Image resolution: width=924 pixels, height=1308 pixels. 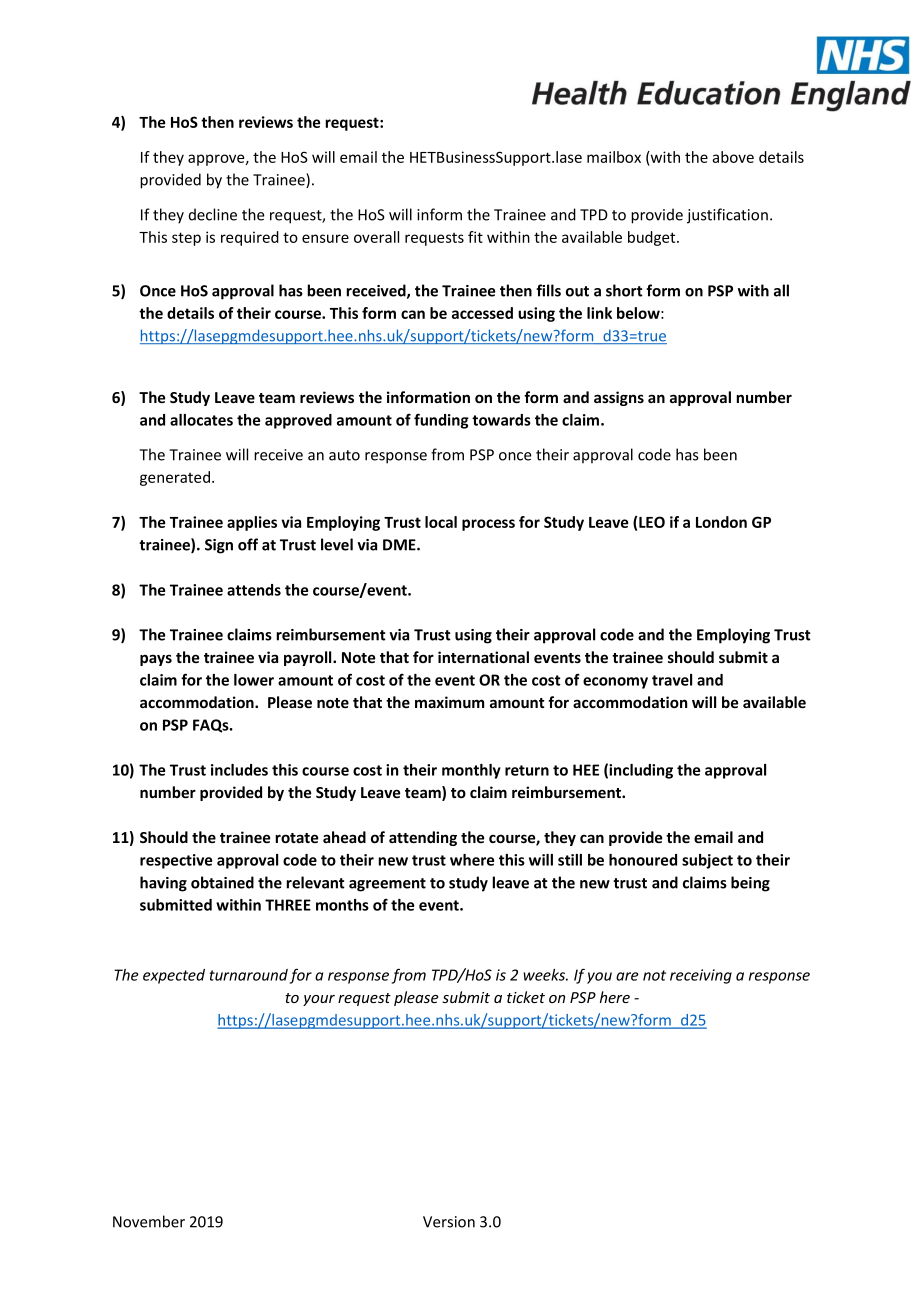 What do you see at coordinates (252, 523) in the image?
I see `applies` at bounding box center [252, 523].
